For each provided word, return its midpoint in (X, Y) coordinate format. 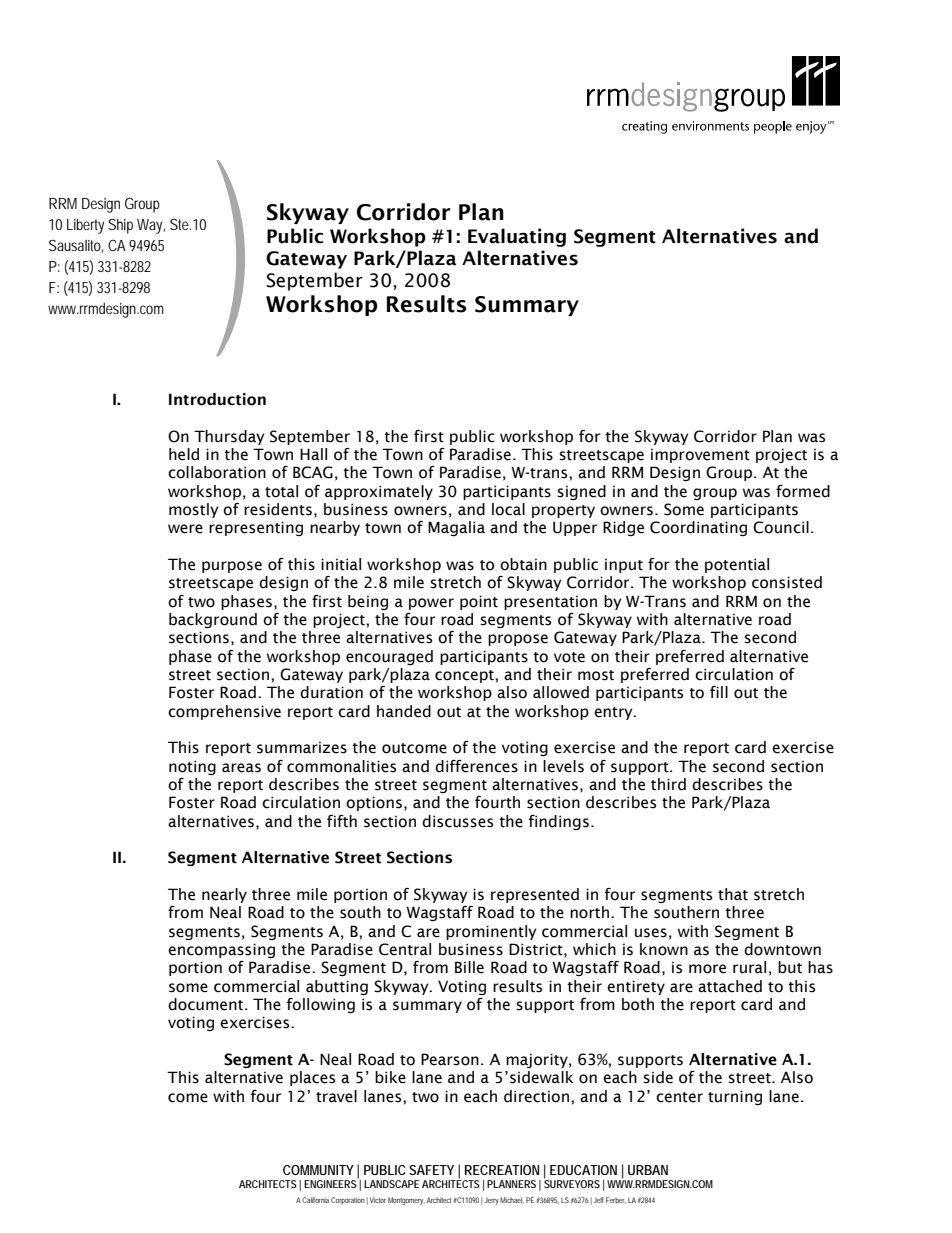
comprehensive (224, 712)
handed (404, 711)
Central (405, 949)
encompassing (221, 950)
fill (719, 692)
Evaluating (517, 237)
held (184, 454)
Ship (120, 226)
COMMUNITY (318, 1170)
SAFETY (431, 1170)
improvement (700, 455)
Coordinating (698, 528)
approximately (379, 492)
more (707, 969)
